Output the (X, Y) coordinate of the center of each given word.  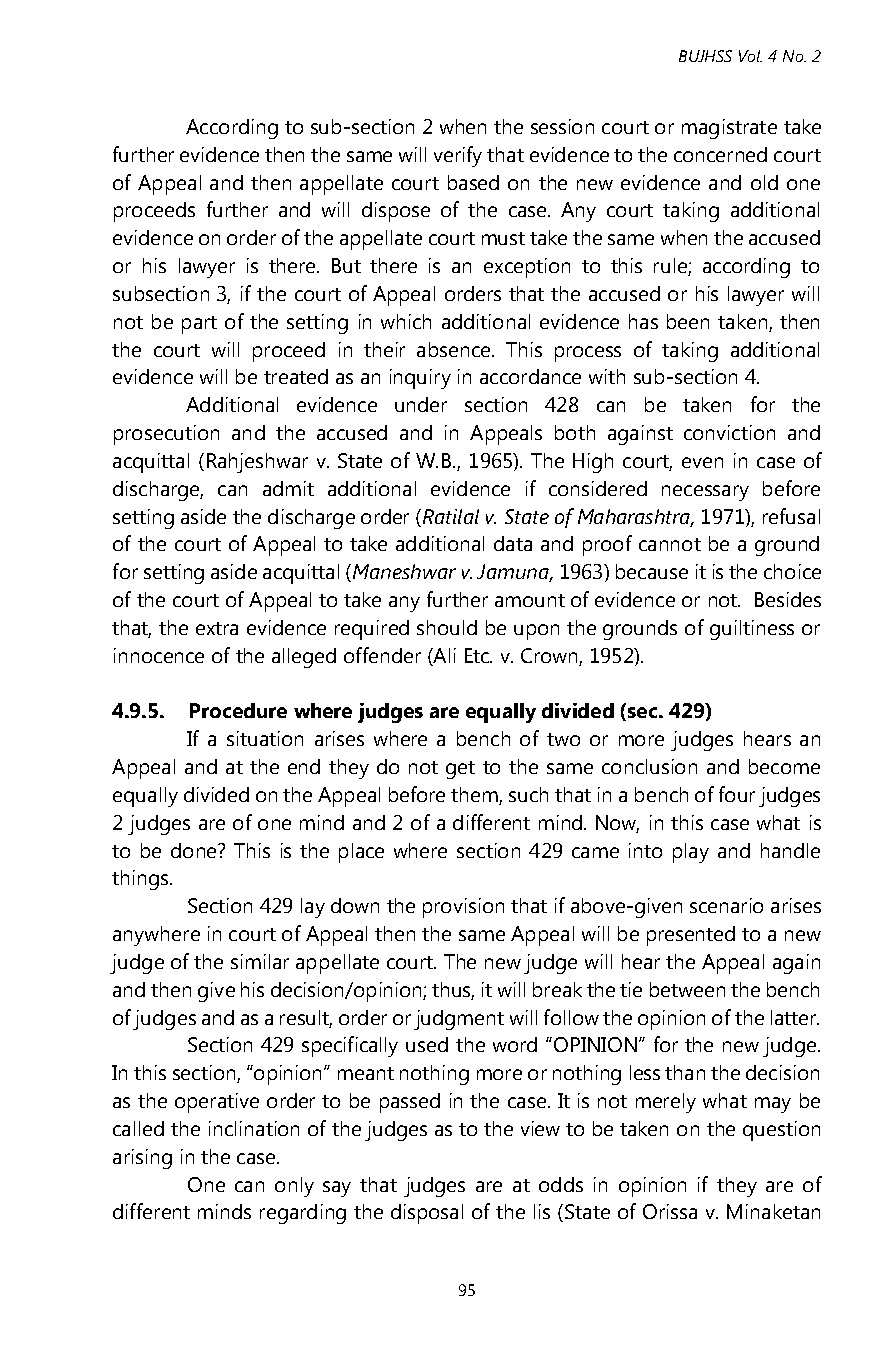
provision (463, 908)
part (199, 325)
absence (455, 349)
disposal (427, 1214)
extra (217, 628)
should (447, 627)
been (688, 321)
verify (458, 156)
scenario (726, 905)
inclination (254, 1128)
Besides (788, 599)
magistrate (729, 129)
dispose (396, 212)
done (195, 850)
